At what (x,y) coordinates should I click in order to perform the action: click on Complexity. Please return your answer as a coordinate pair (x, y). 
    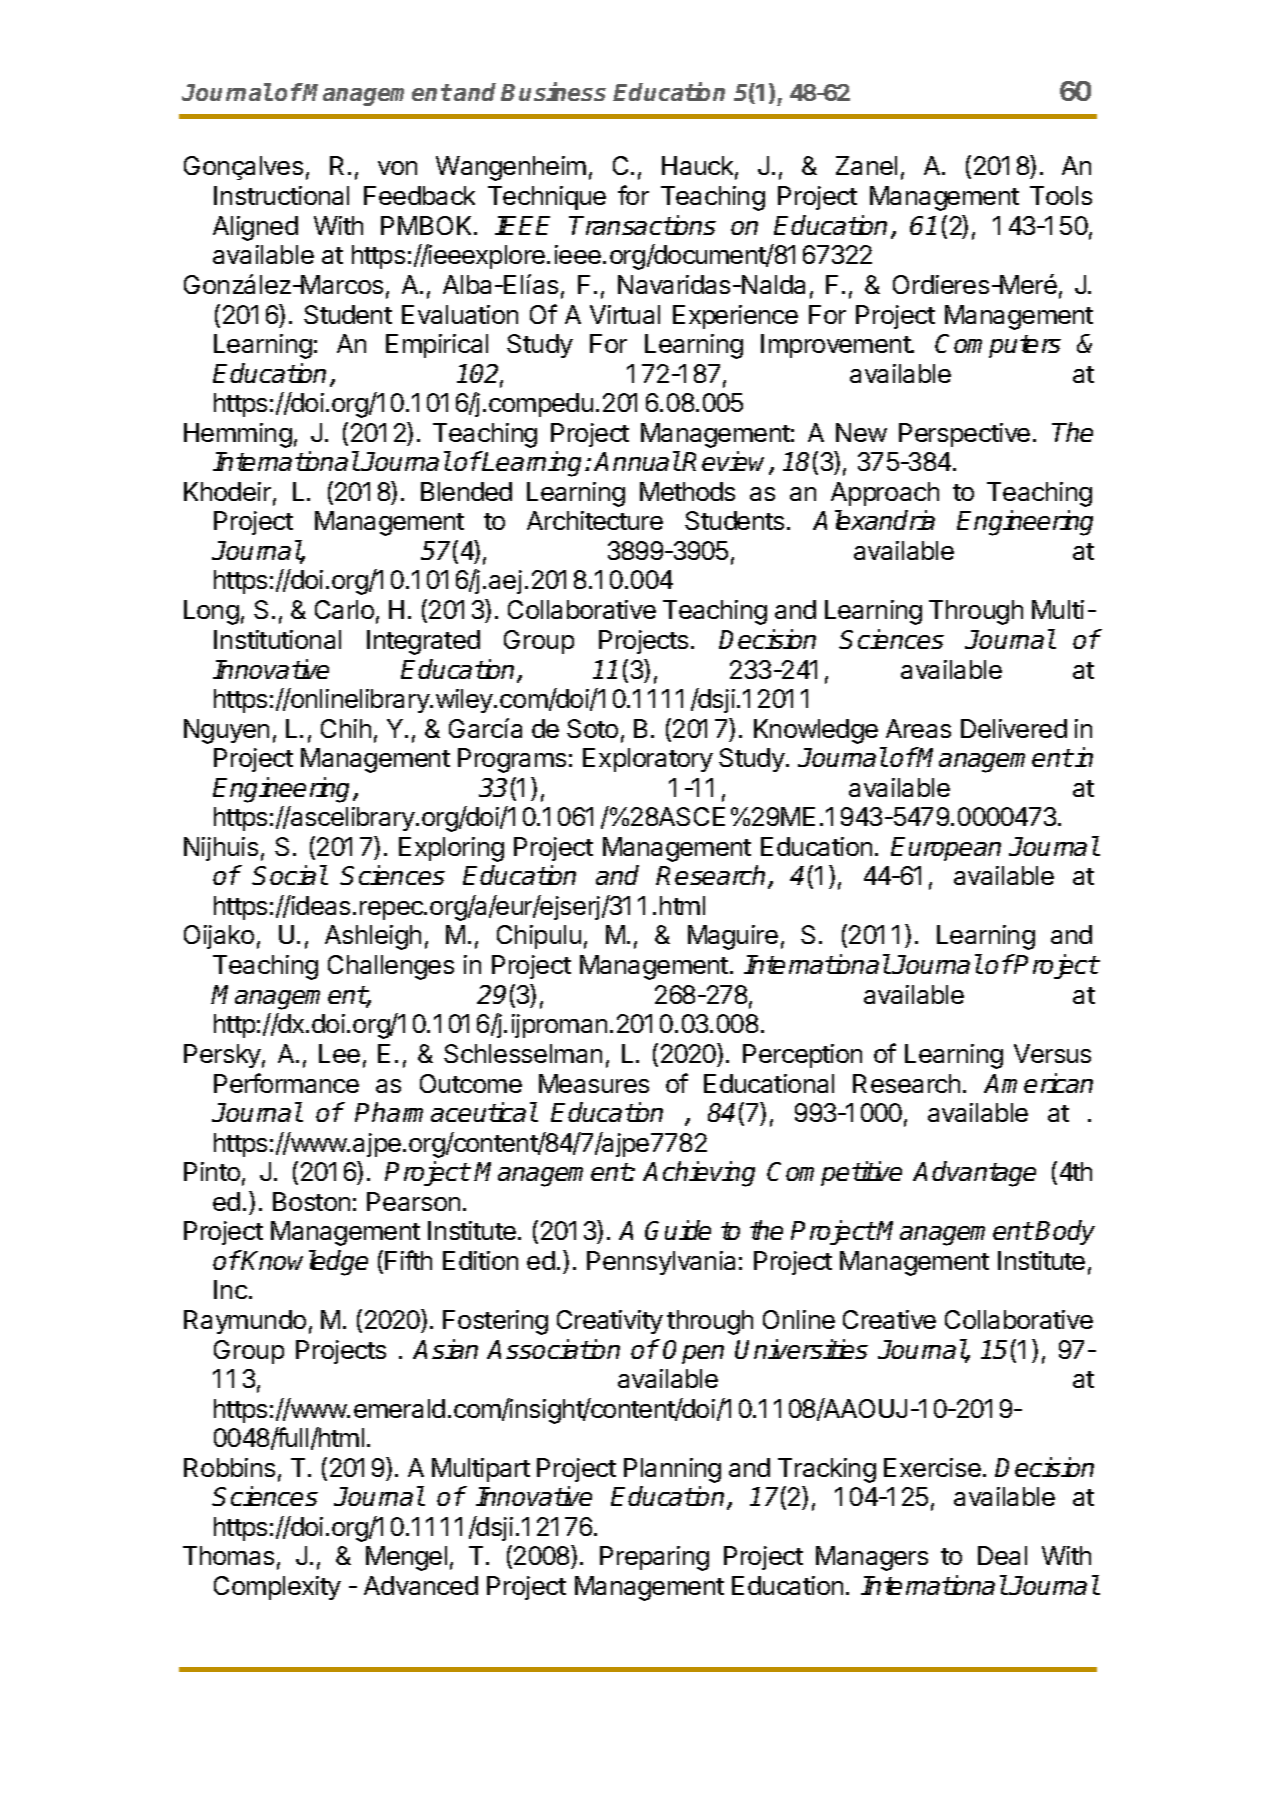
    Looking at the image, I should click on (277, 1588).
